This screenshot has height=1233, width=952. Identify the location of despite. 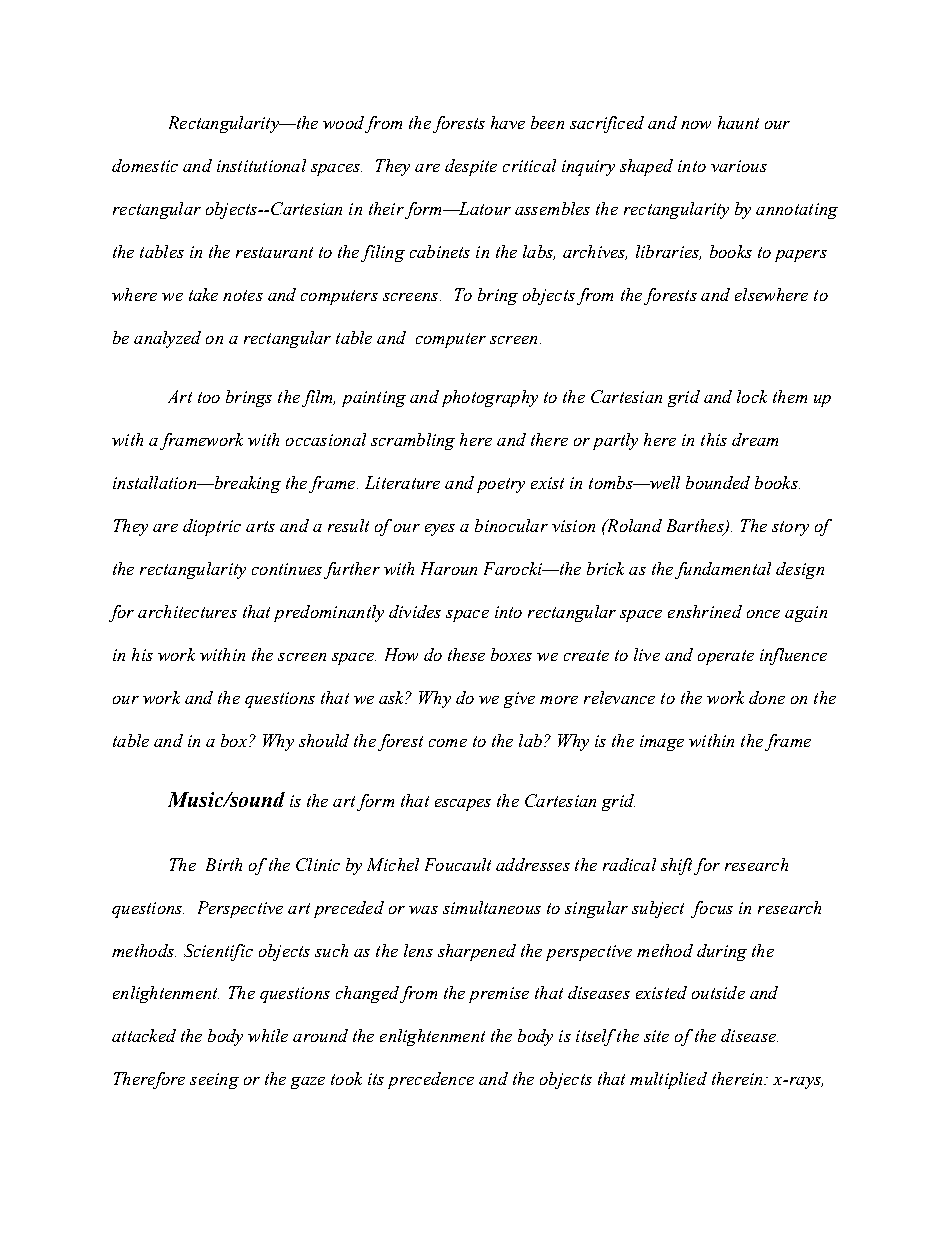
(471, 167).
